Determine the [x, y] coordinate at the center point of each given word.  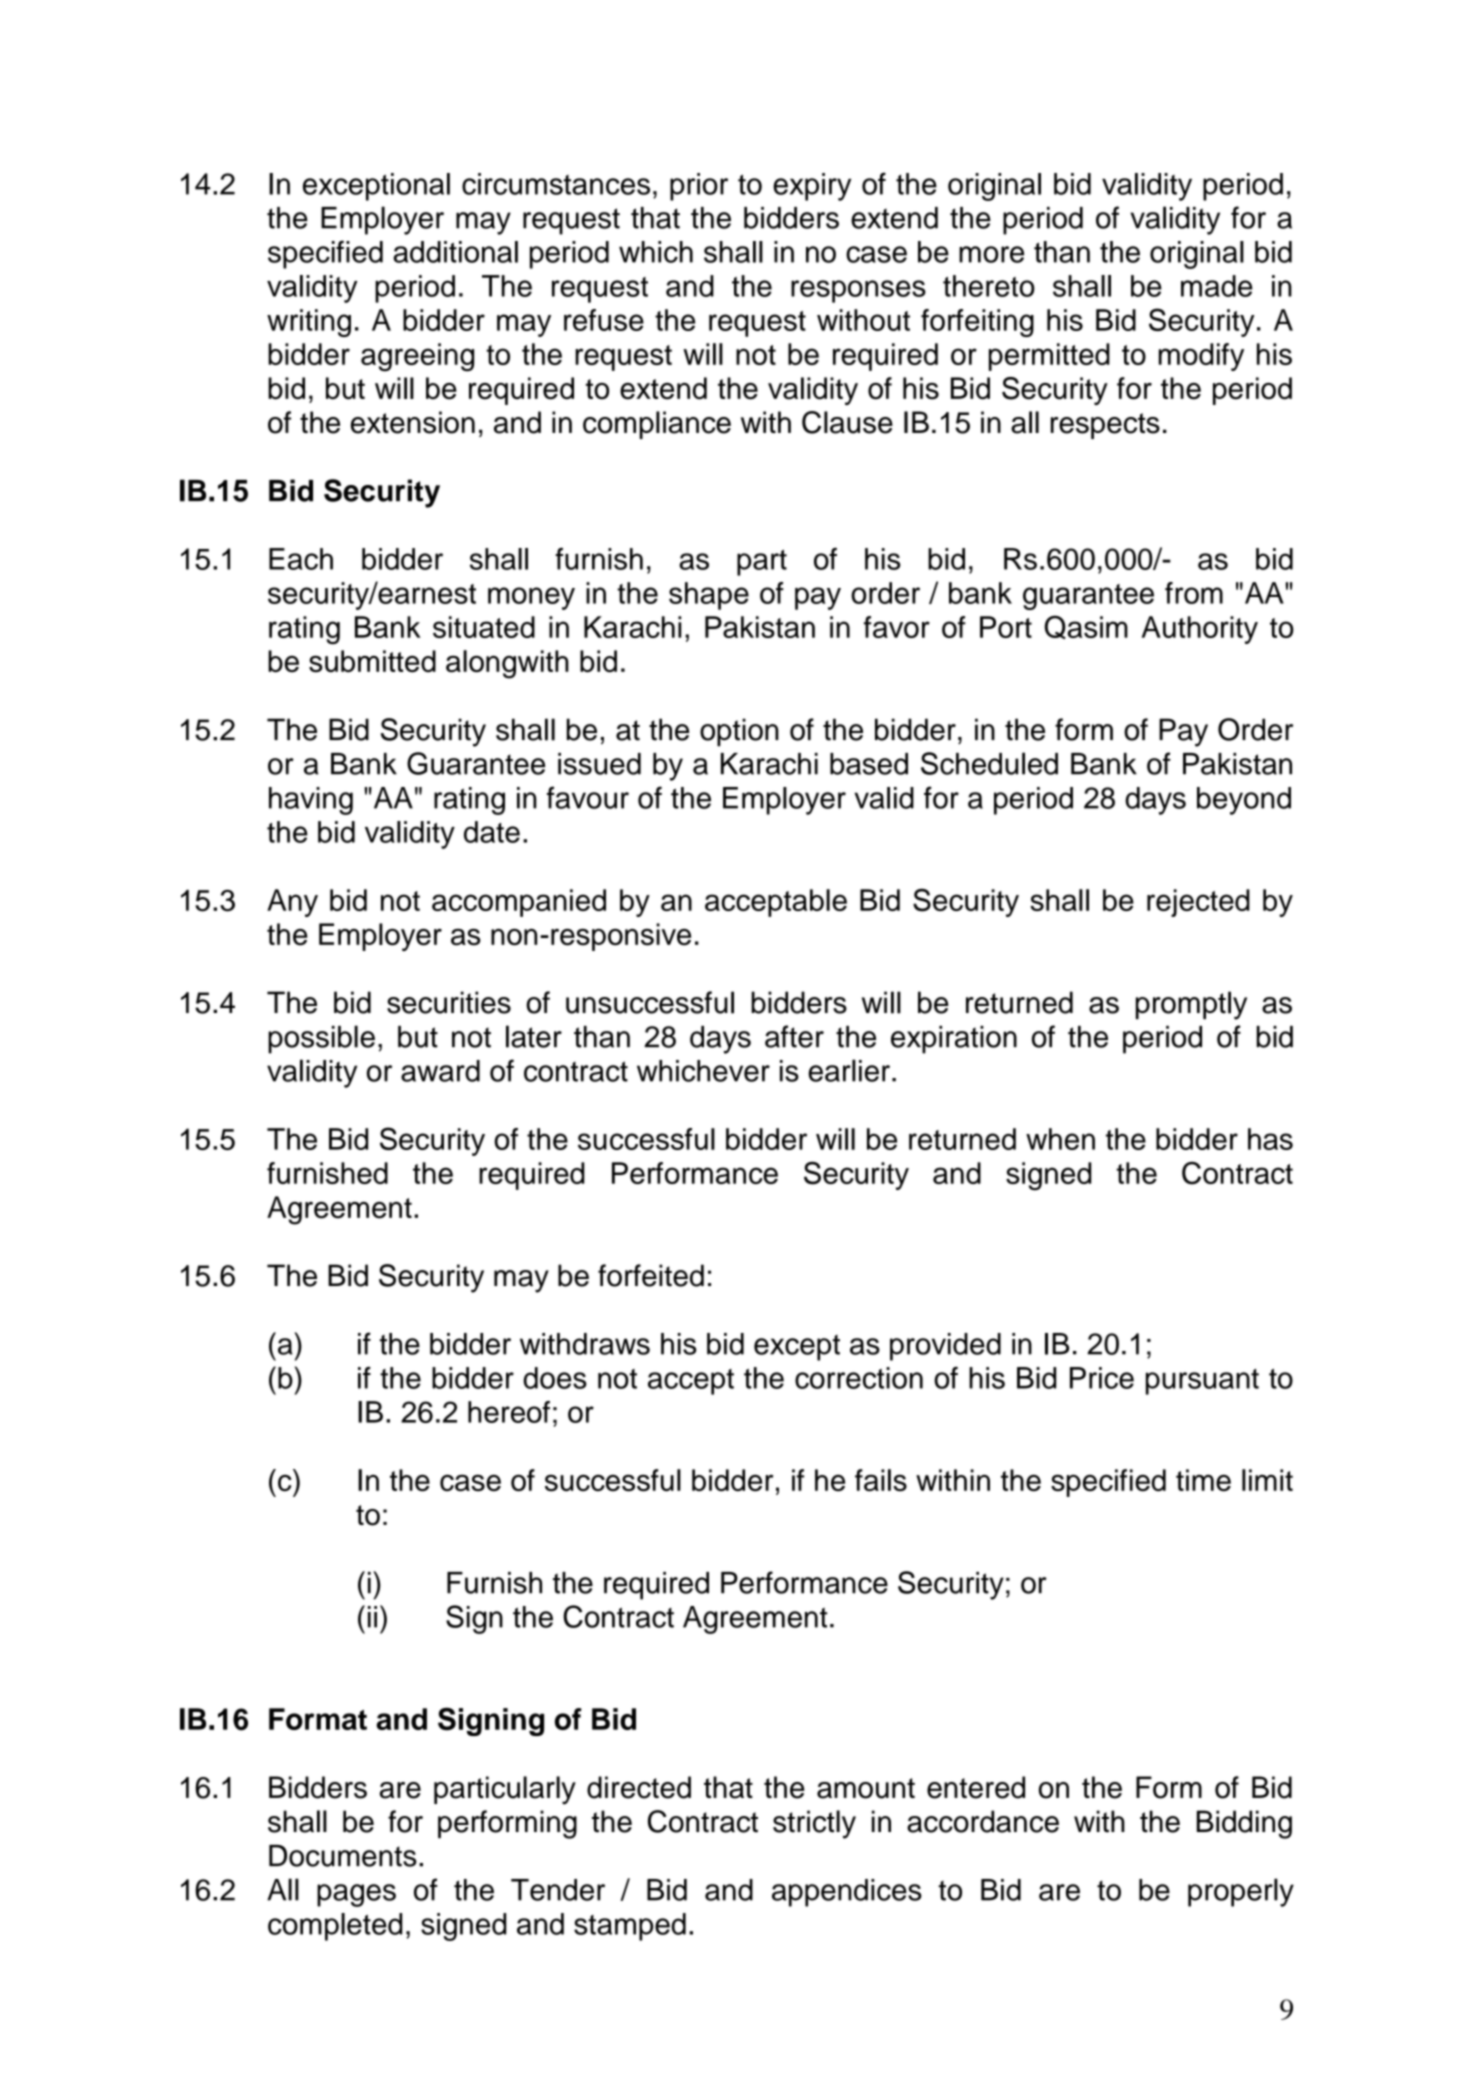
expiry [812, 187]
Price [1102, 1378]
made [1217, 286]
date [492, 832]
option [739, 732]
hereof [509, 1412]
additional [455, 252]
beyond [1244, 801]
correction [859, 1378]
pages [356, 1895]
